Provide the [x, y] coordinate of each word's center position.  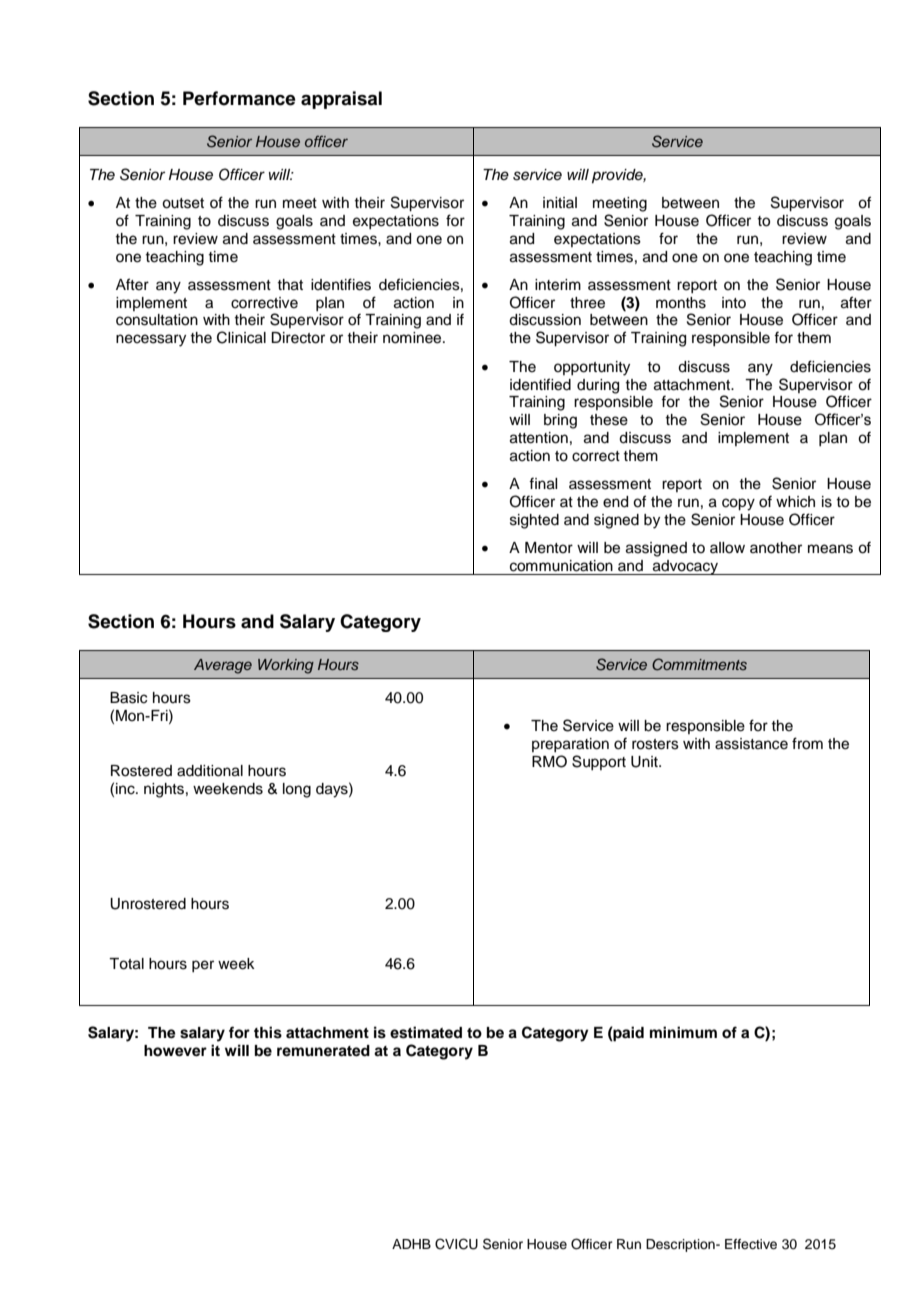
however [175, 1051]
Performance [239, 98]
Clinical [241, 337]
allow [727, 548]
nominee [413, 338]
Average [223, 666]
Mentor [549, 548]
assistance [751, 744]
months [681, 303]
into [734, 302]
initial [560, 202]
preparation [570, 745]
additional [210, 771]
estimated [426, 1032]
